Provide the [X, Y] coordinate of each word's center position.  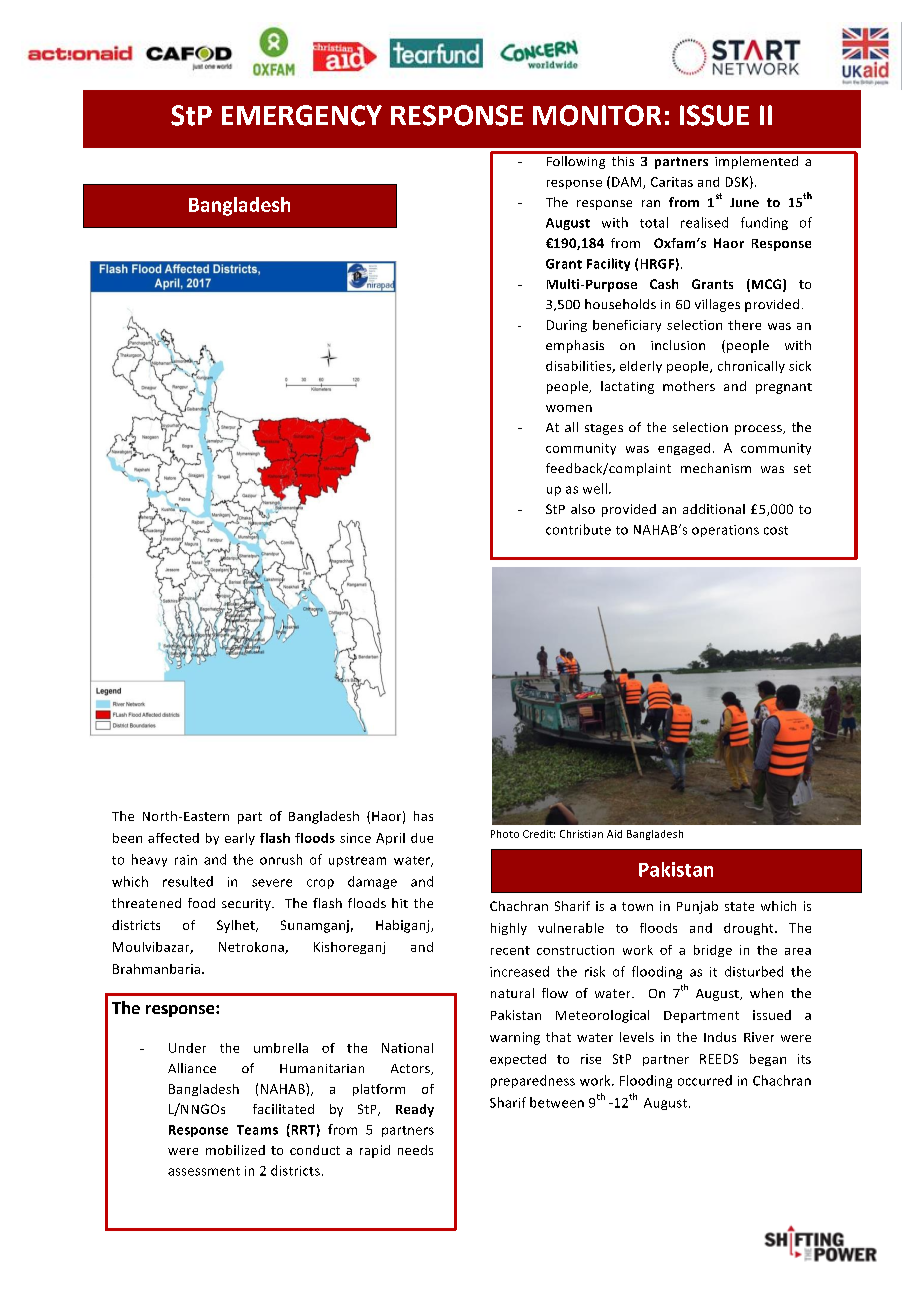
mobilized [235, 1150]
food [201, 903]
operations [725, 531]
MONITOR [597, 115]
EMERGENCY [302, 115]
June [744, 202]
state [739, 906]
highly [509, 929]
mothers [689, 386]
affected [173, 838]
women [569, 408]
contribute [578, 529]
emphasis [575, 346]
